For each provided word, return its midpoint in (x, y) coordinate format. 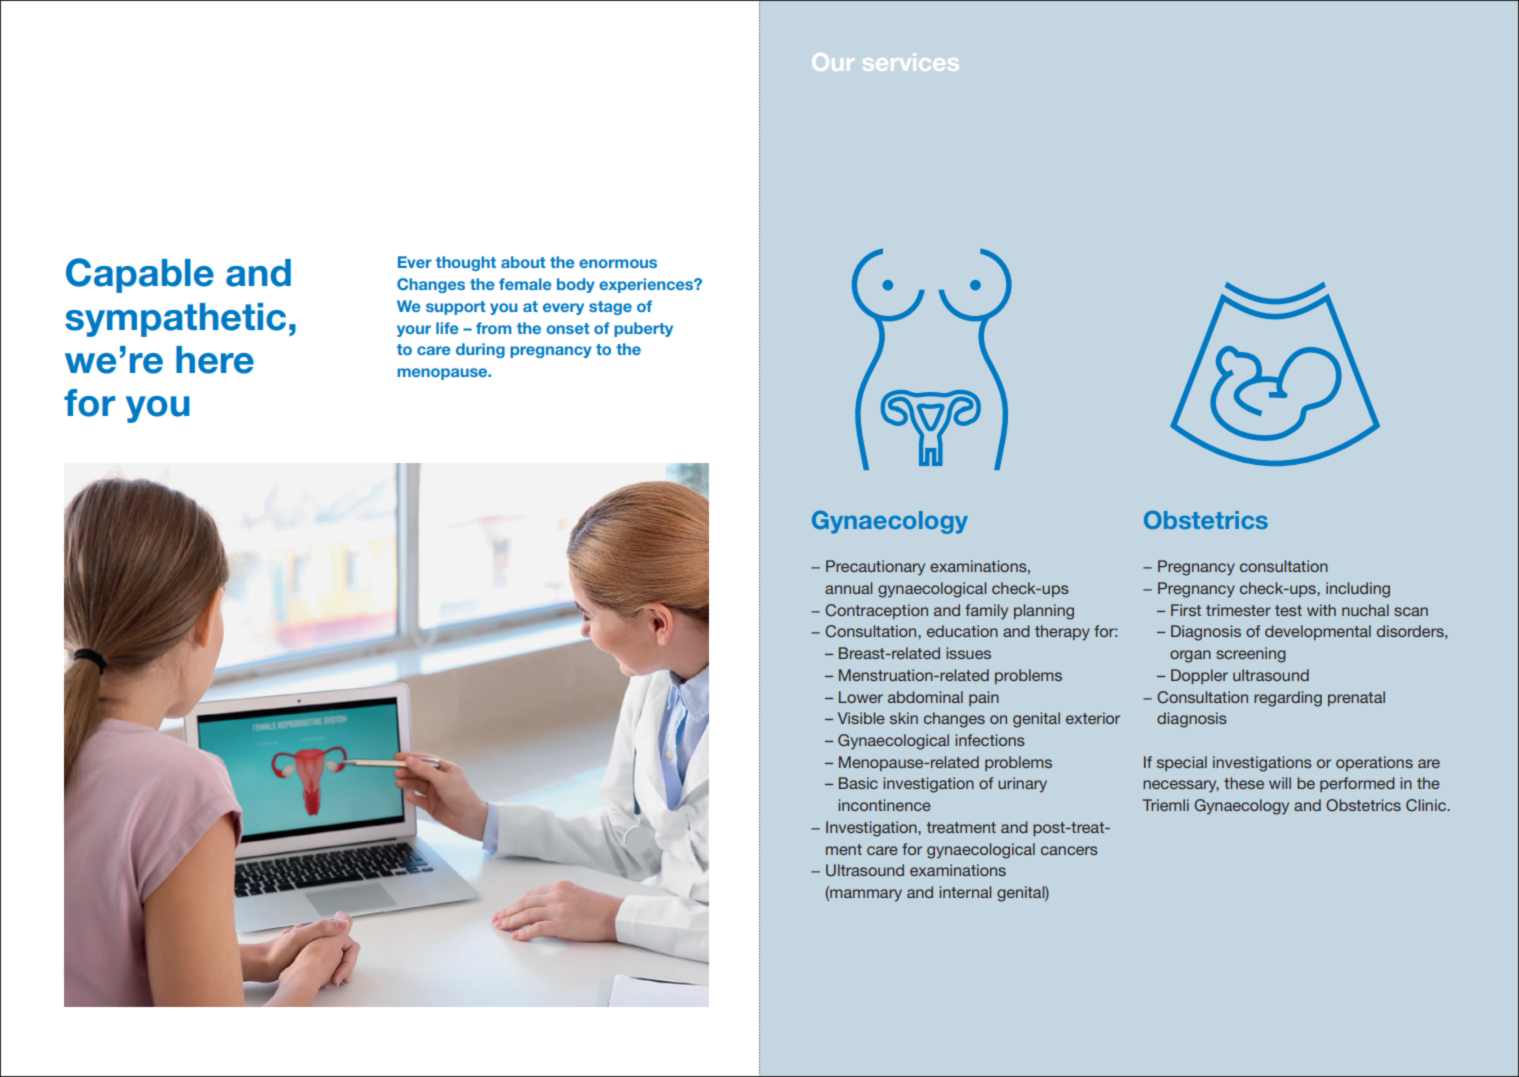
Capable (140, 275)
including (1358, 590)
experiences (647, 285)
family (986, 612)
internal (965, 892)
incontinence (884, 805)
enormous (618, 263)
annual (848, 588)
